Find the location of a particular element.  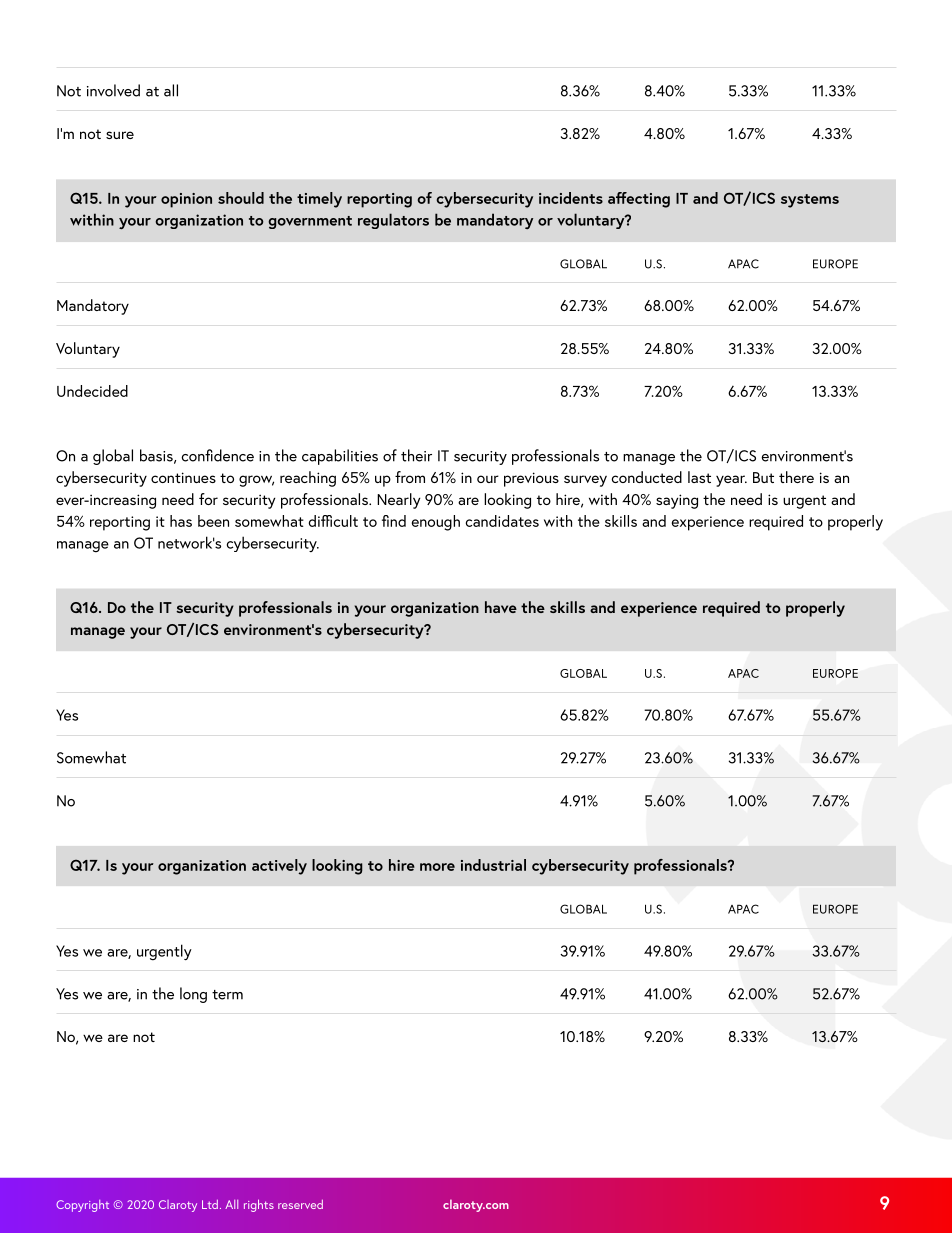

more is located at coordinates (437, 867).
